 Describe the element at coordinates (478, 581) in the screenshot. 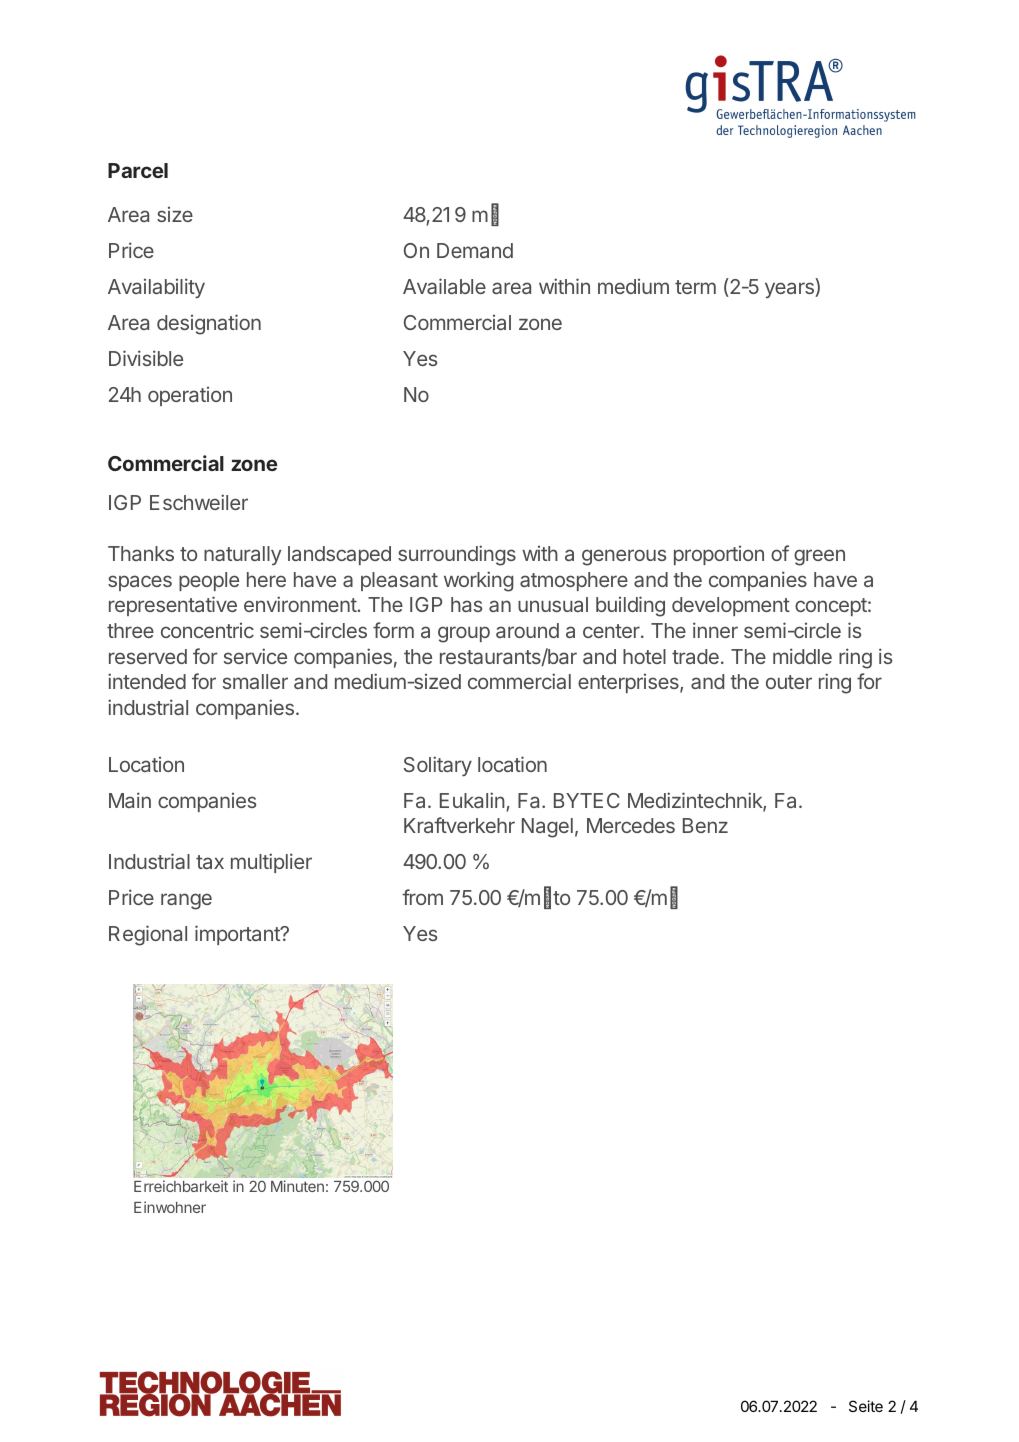

I see `working` at that location.
